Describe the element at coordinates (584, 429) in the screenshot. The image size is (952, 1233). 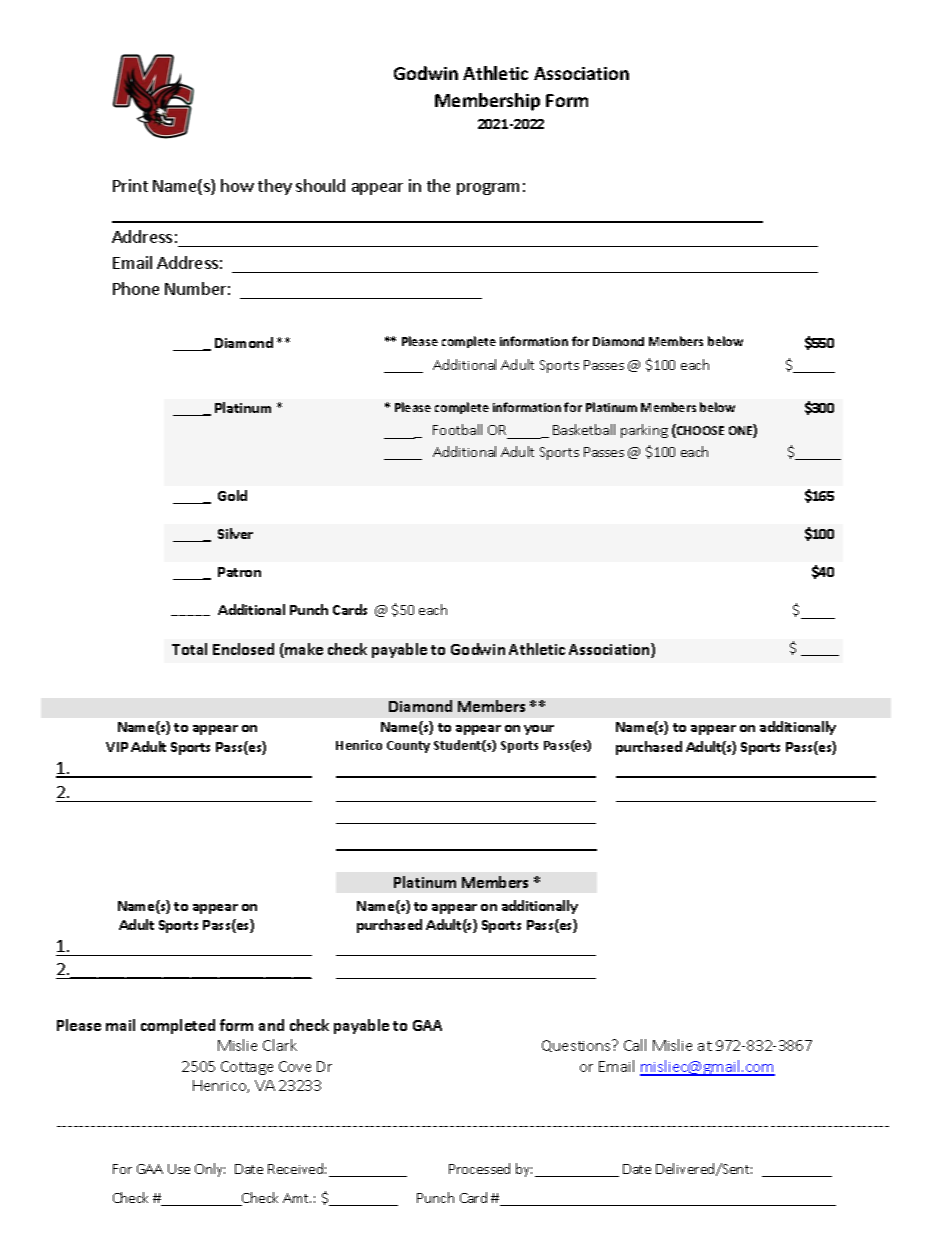
I see `Basketball` at that location.
